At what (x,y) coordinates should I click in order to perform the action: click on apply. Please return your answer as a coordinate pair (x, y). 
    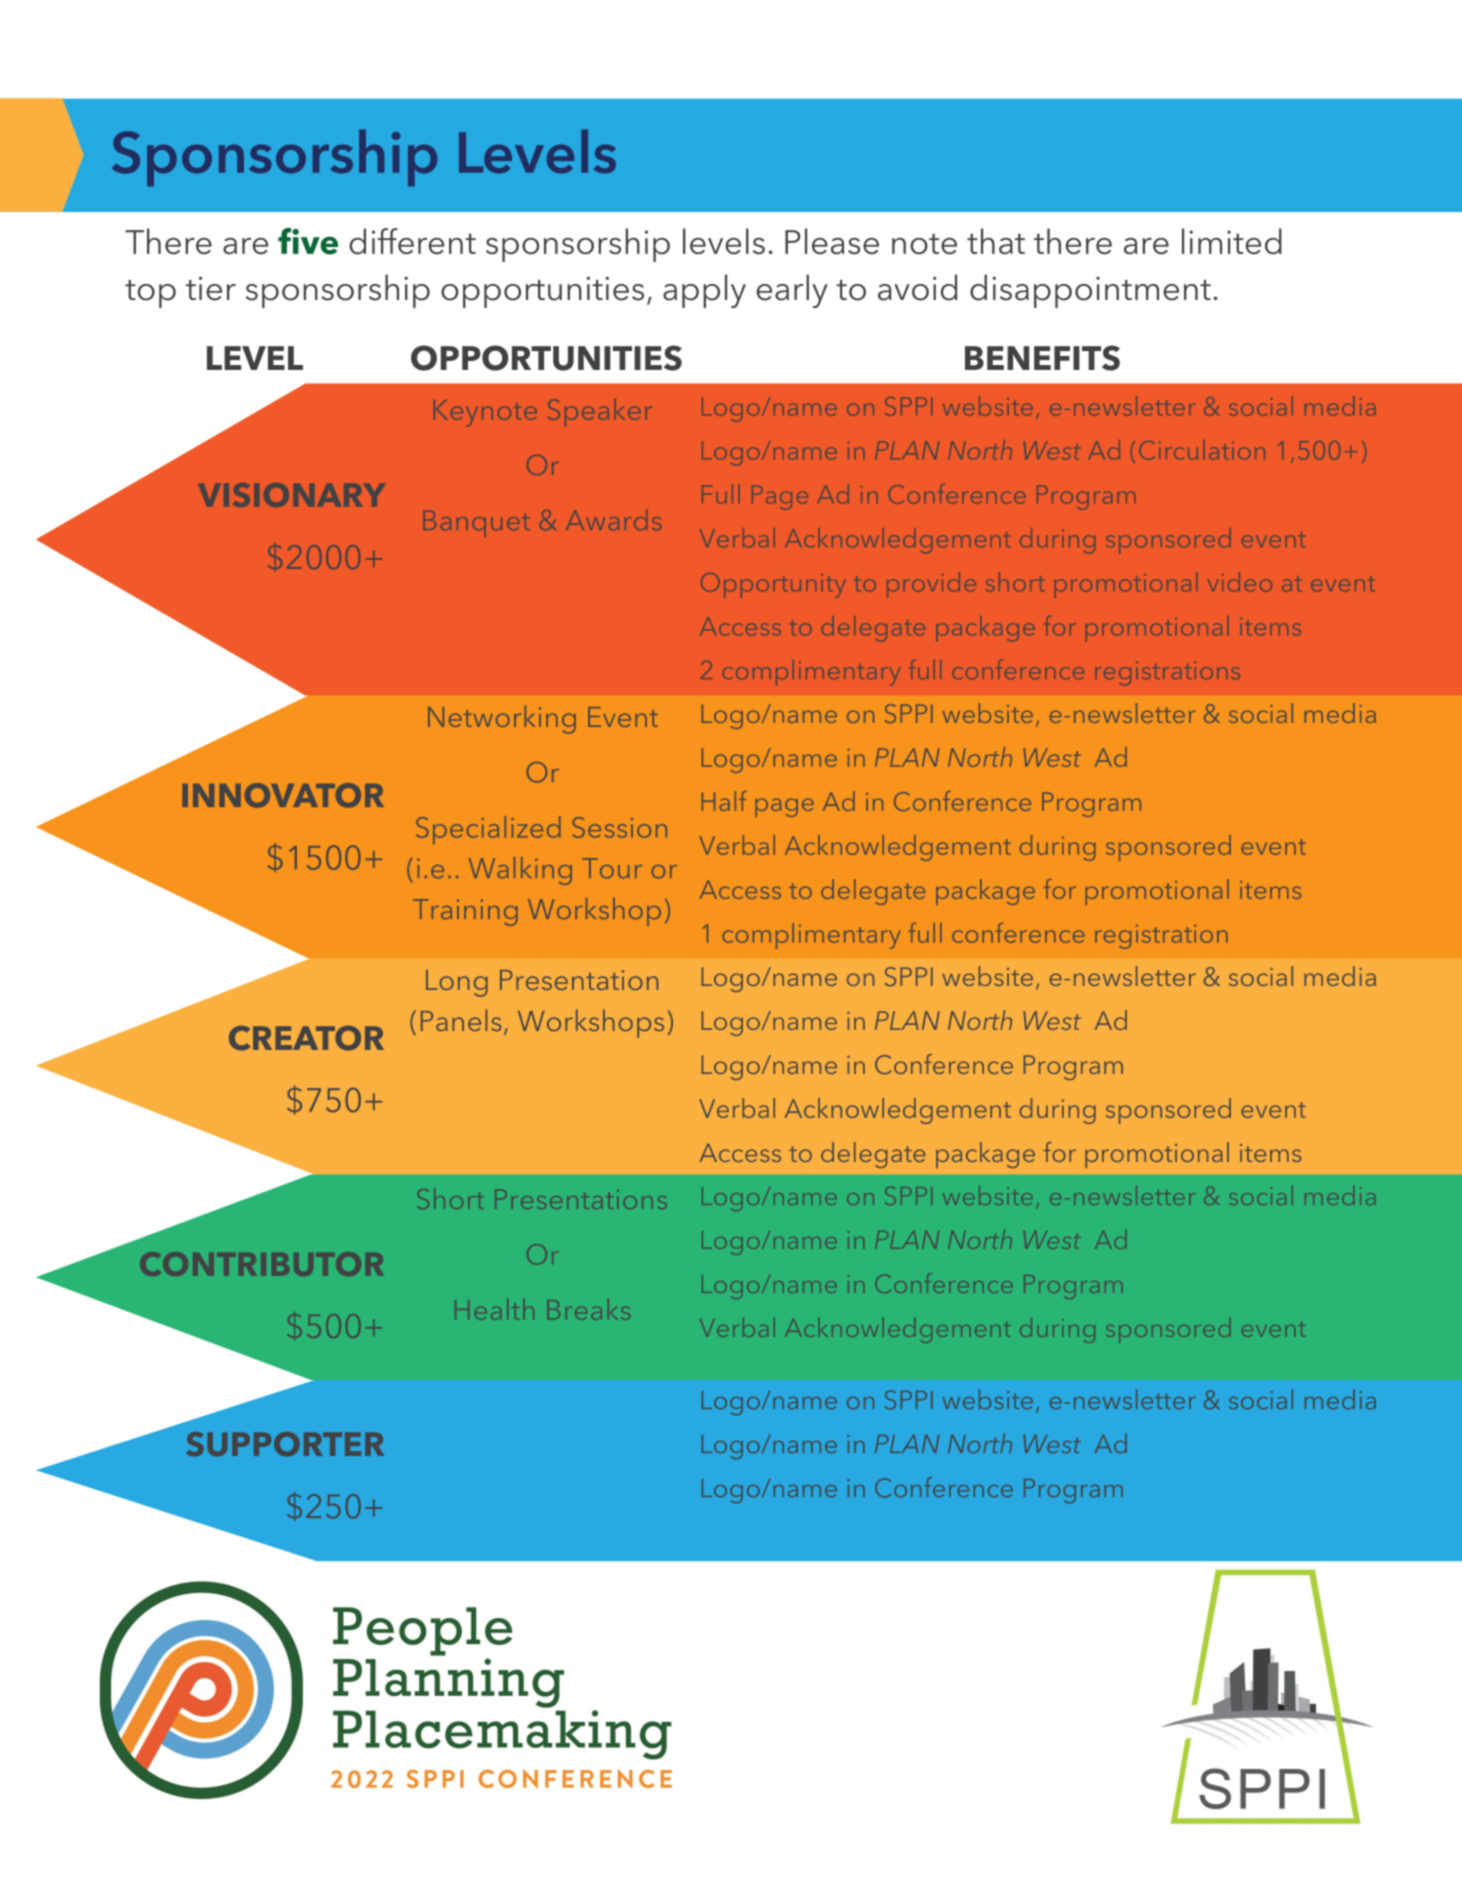
    Looking at the image, I should click on (704, 291).
